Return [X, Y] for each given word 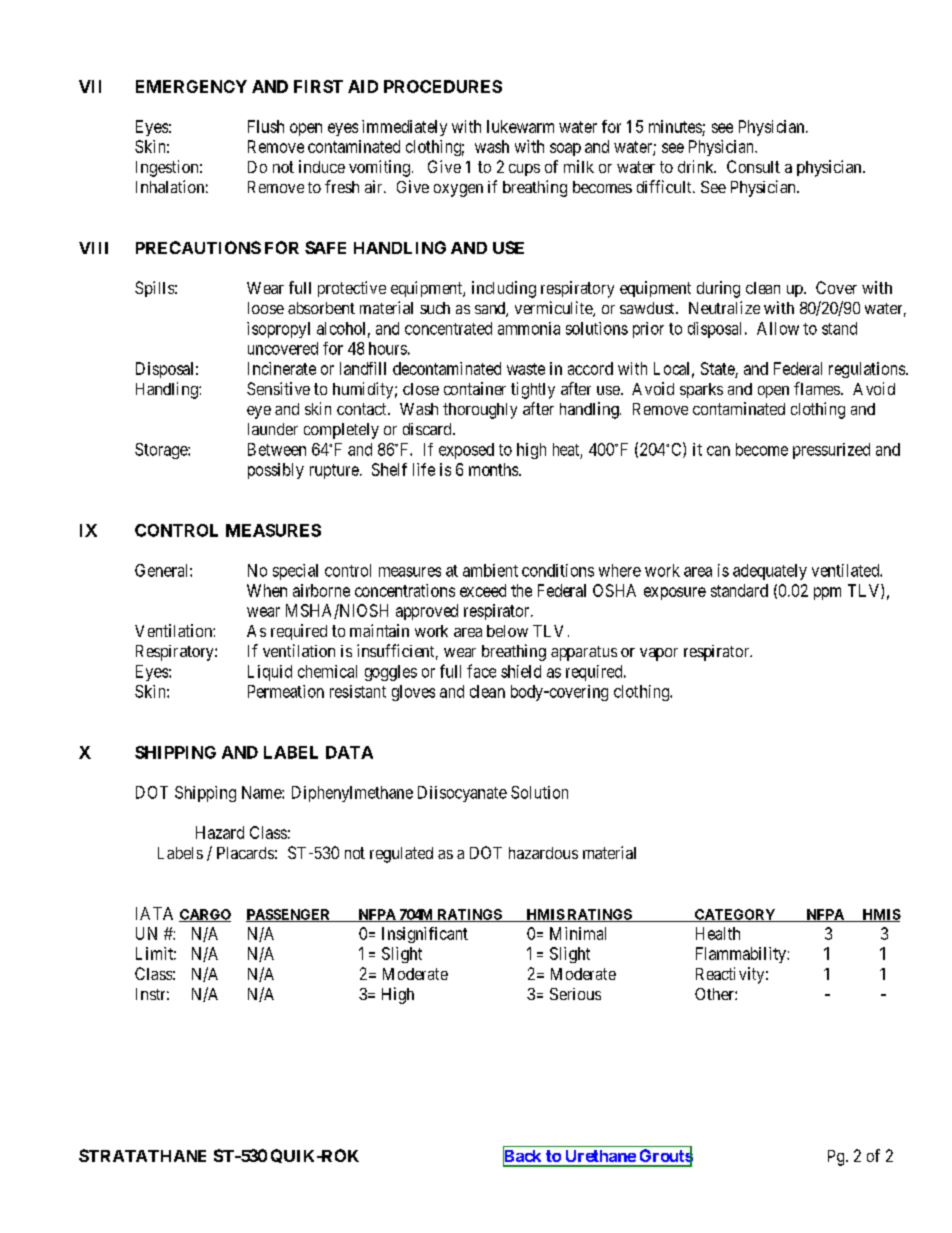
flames [817, 388]
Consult [753, 166]
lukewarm [520, 126]
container [475, 388]
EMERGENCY [191, 86]
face [481, 671]
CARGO [205, 915]
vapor [659, 654]
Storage [162, 451]
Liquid [270, 673]
